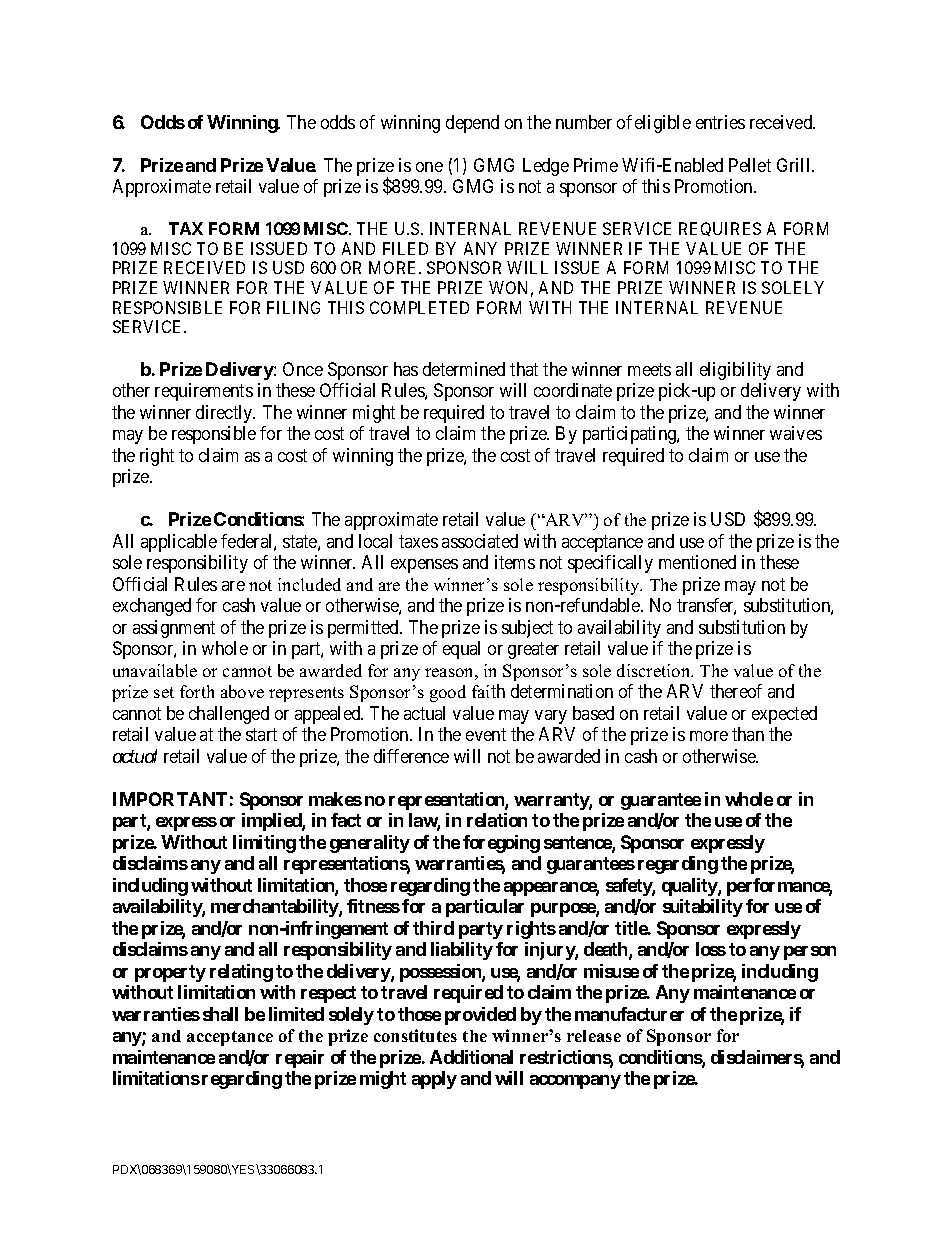  I want to click on than, so click(748, 734).
